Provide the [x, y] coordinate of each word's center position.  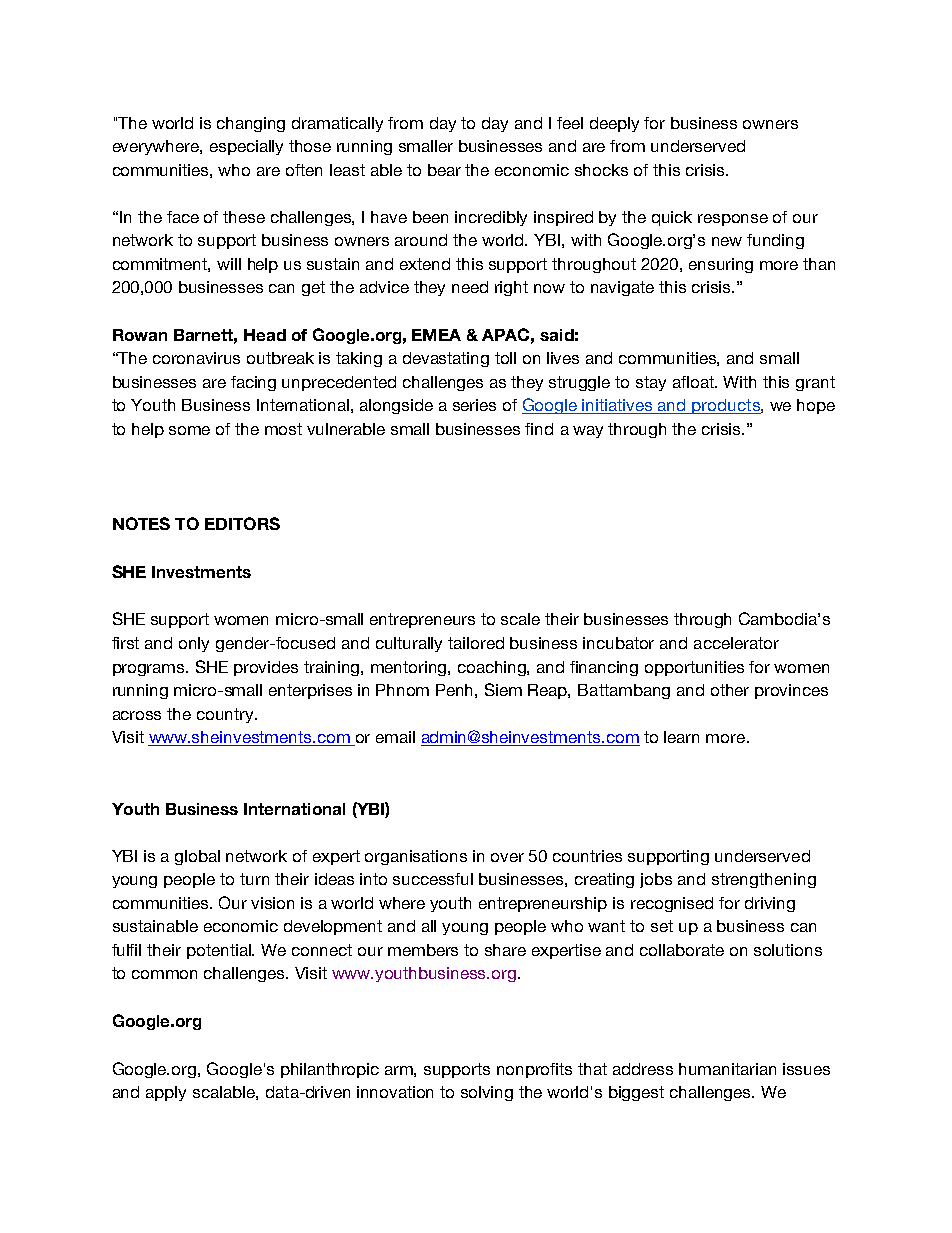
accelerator [736, 643]
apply [166, 1093]
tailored [476, 643]
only [194, 644]
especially [246, 147]
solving [487, 1093]
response [733, 220]
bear [444, 170]
